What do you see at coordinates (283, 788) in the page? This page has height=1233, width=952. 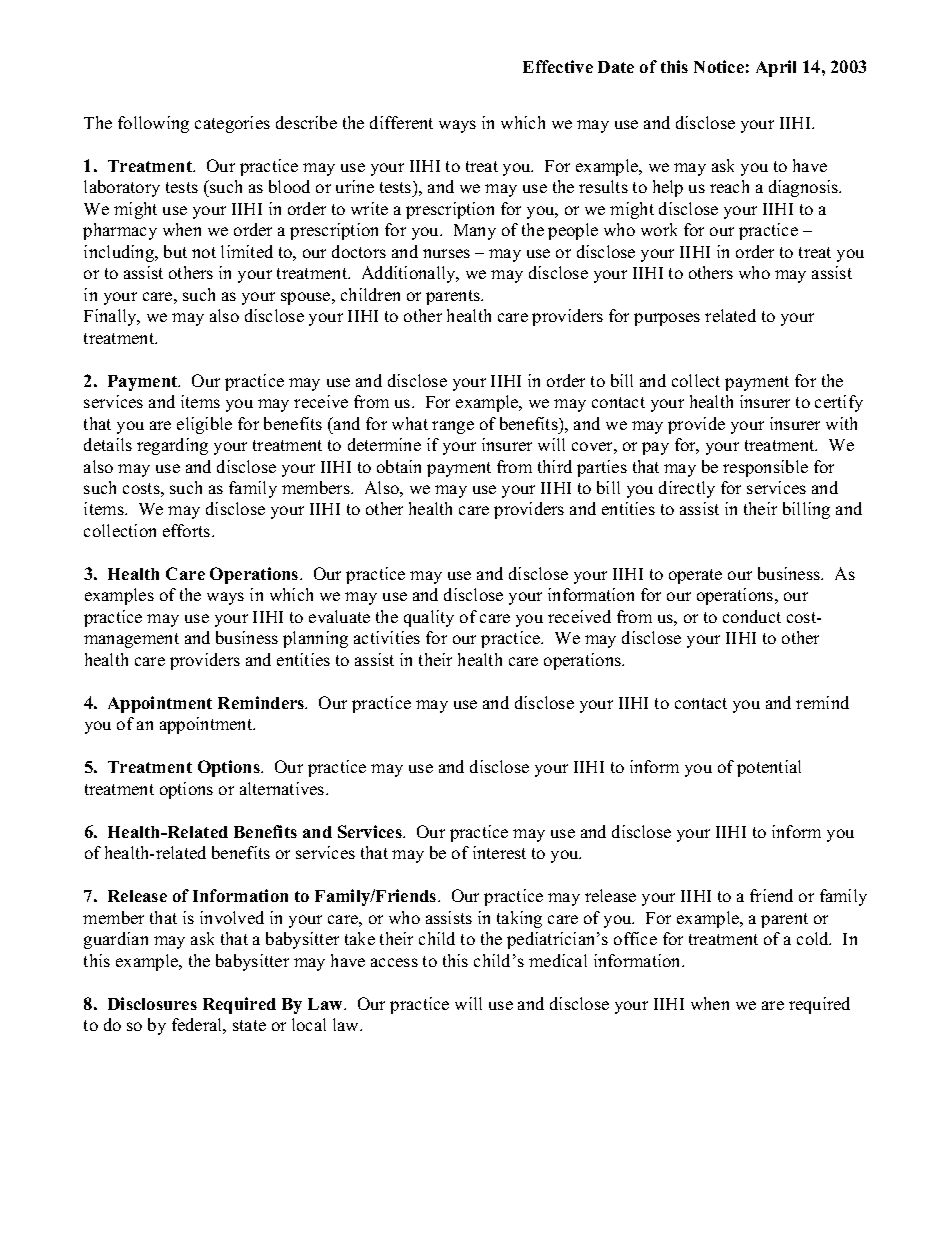 I see `alternatives` at bounding box center [283, 788].
